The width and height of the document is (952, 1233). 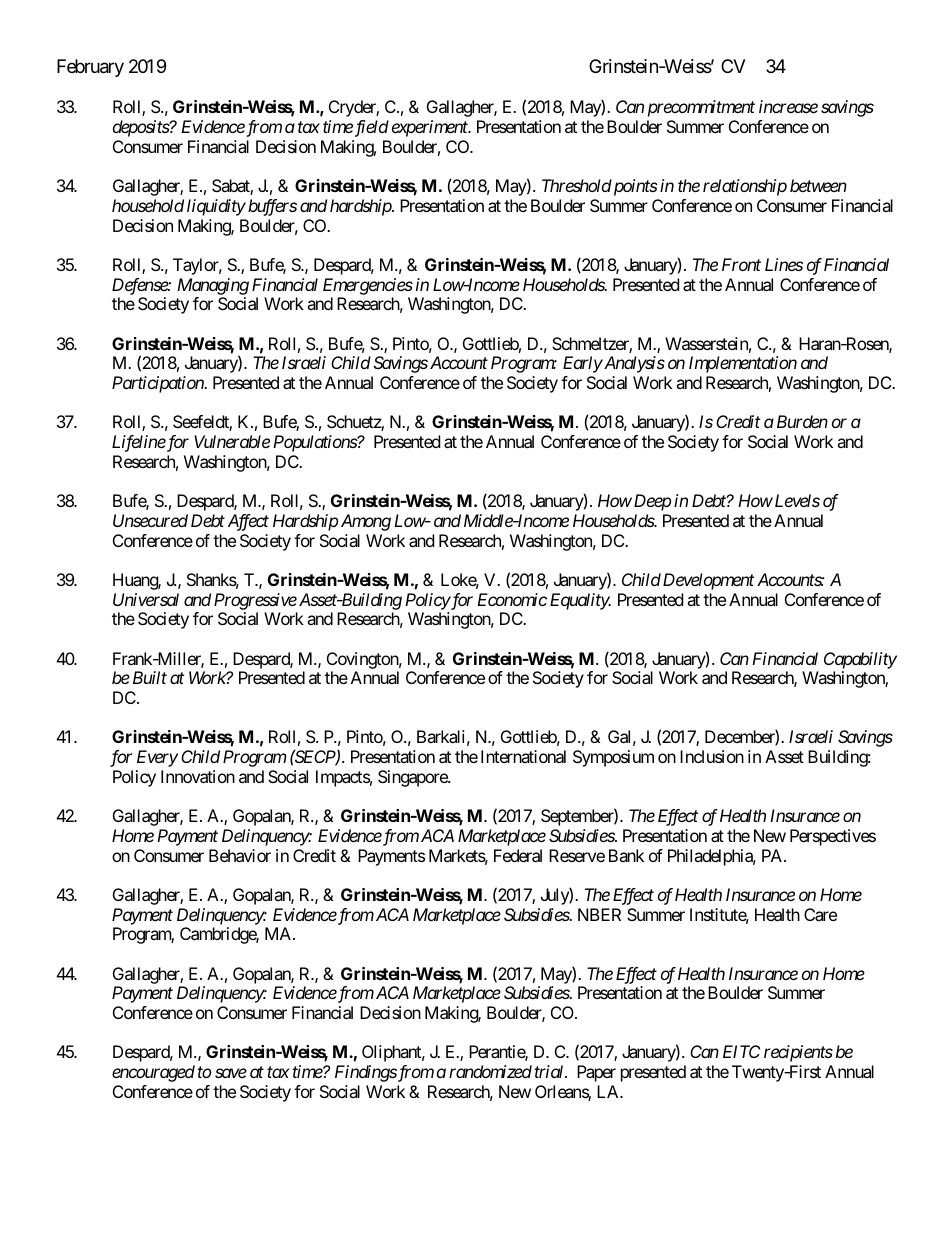 What do you see at coordinates (712, 756) in the document?
I see `Inclusion` at bounding box center [712, 756].
